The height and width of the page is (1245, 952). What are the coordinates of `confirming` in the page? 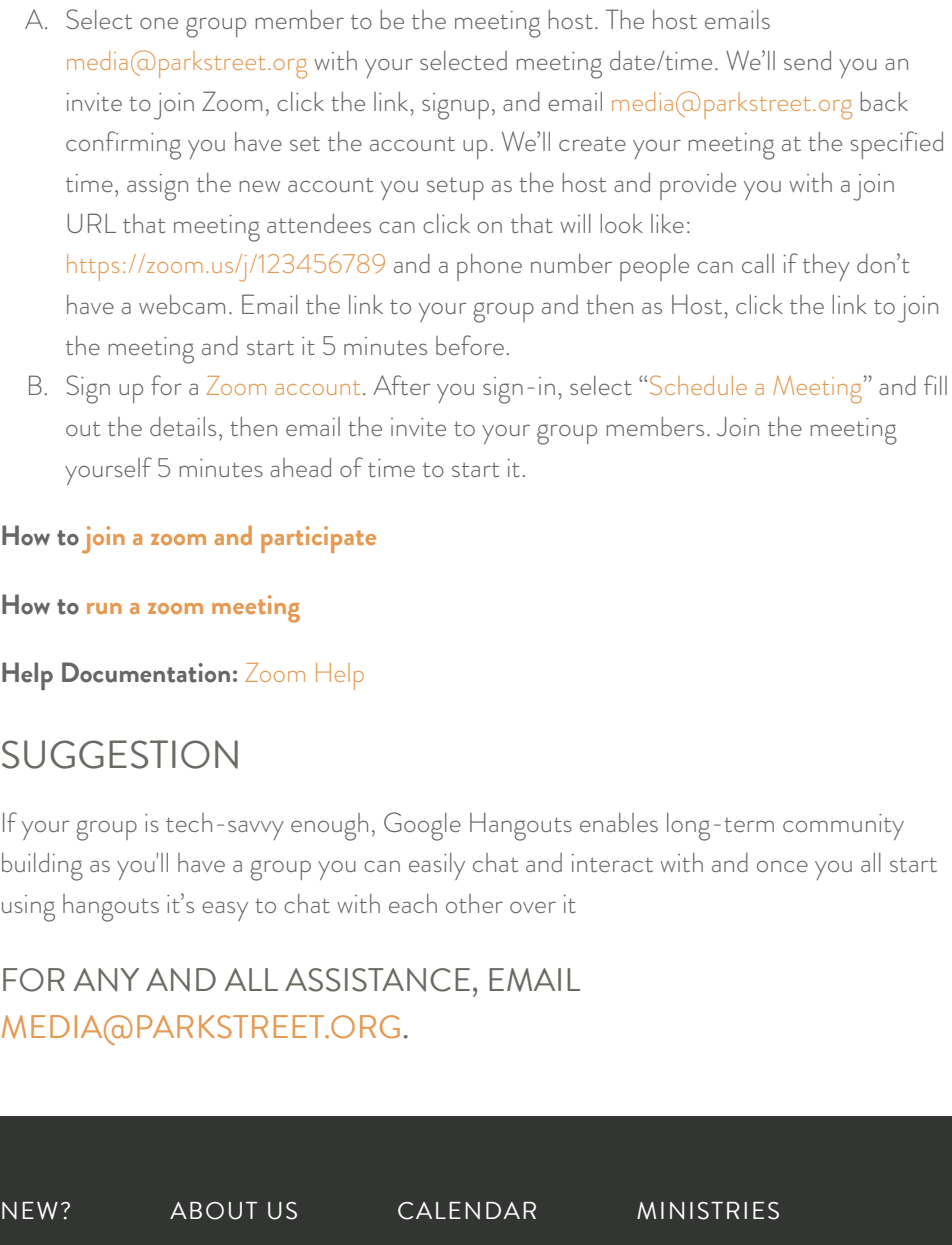 It's located at (123, 145).
